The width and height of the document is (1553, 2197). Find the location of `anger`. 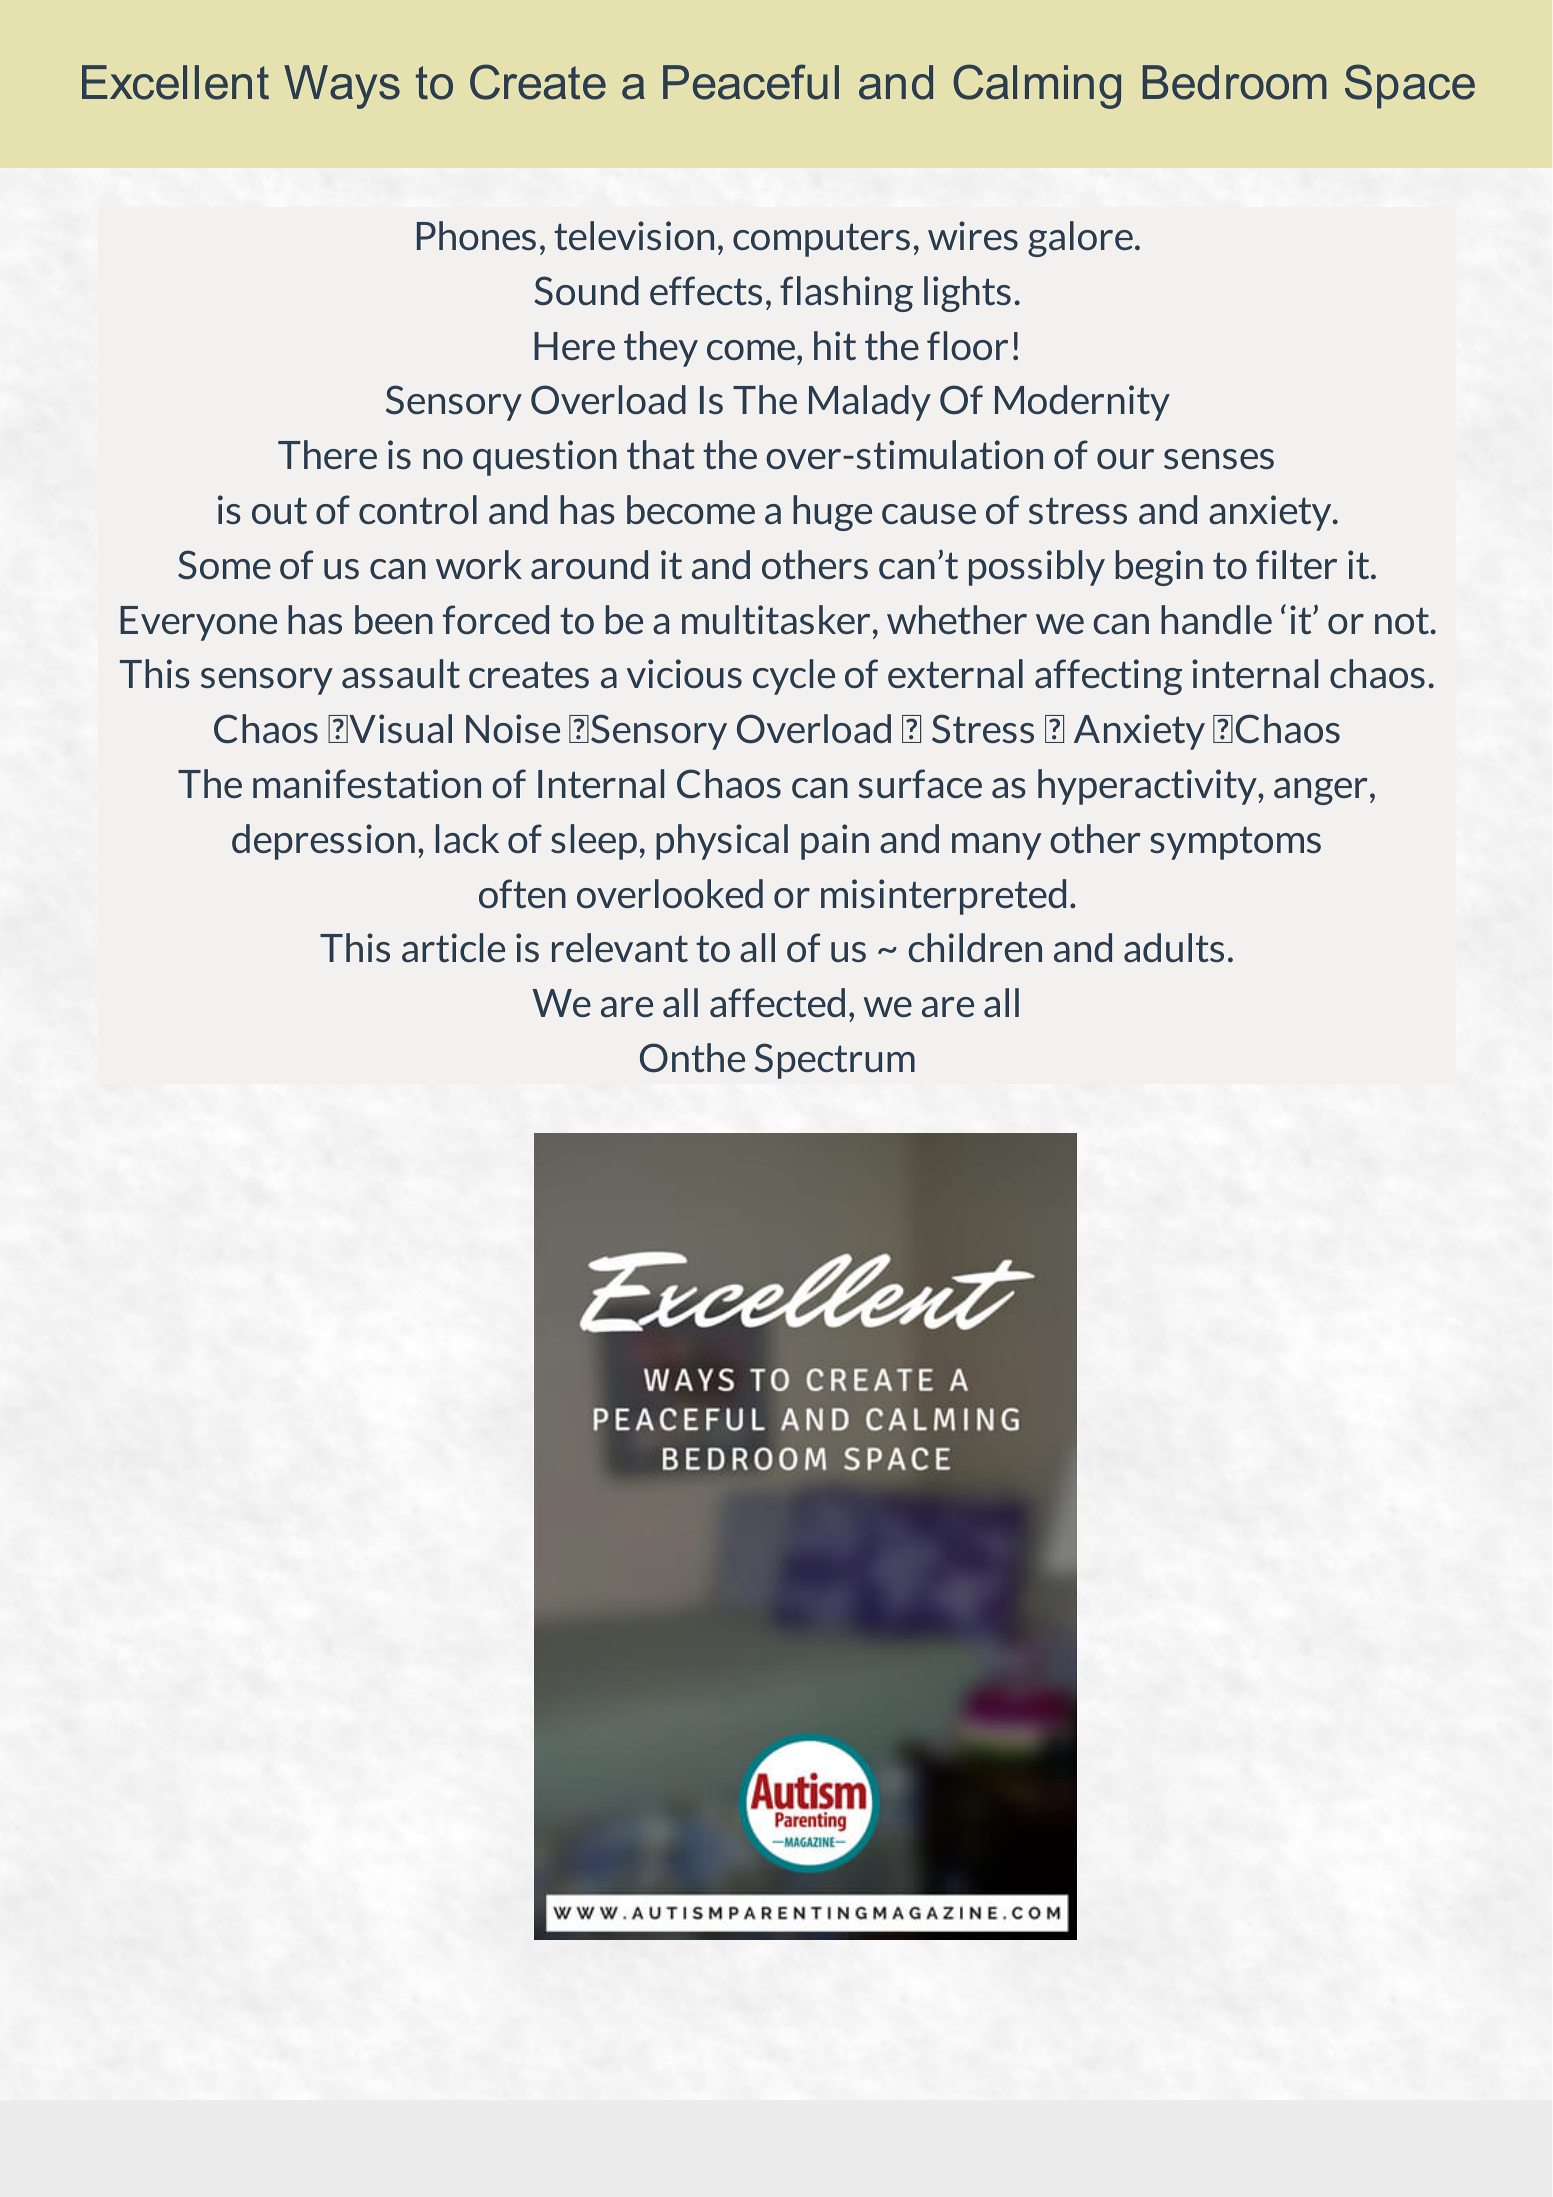

anger is located at coordinates (1320, 791).
